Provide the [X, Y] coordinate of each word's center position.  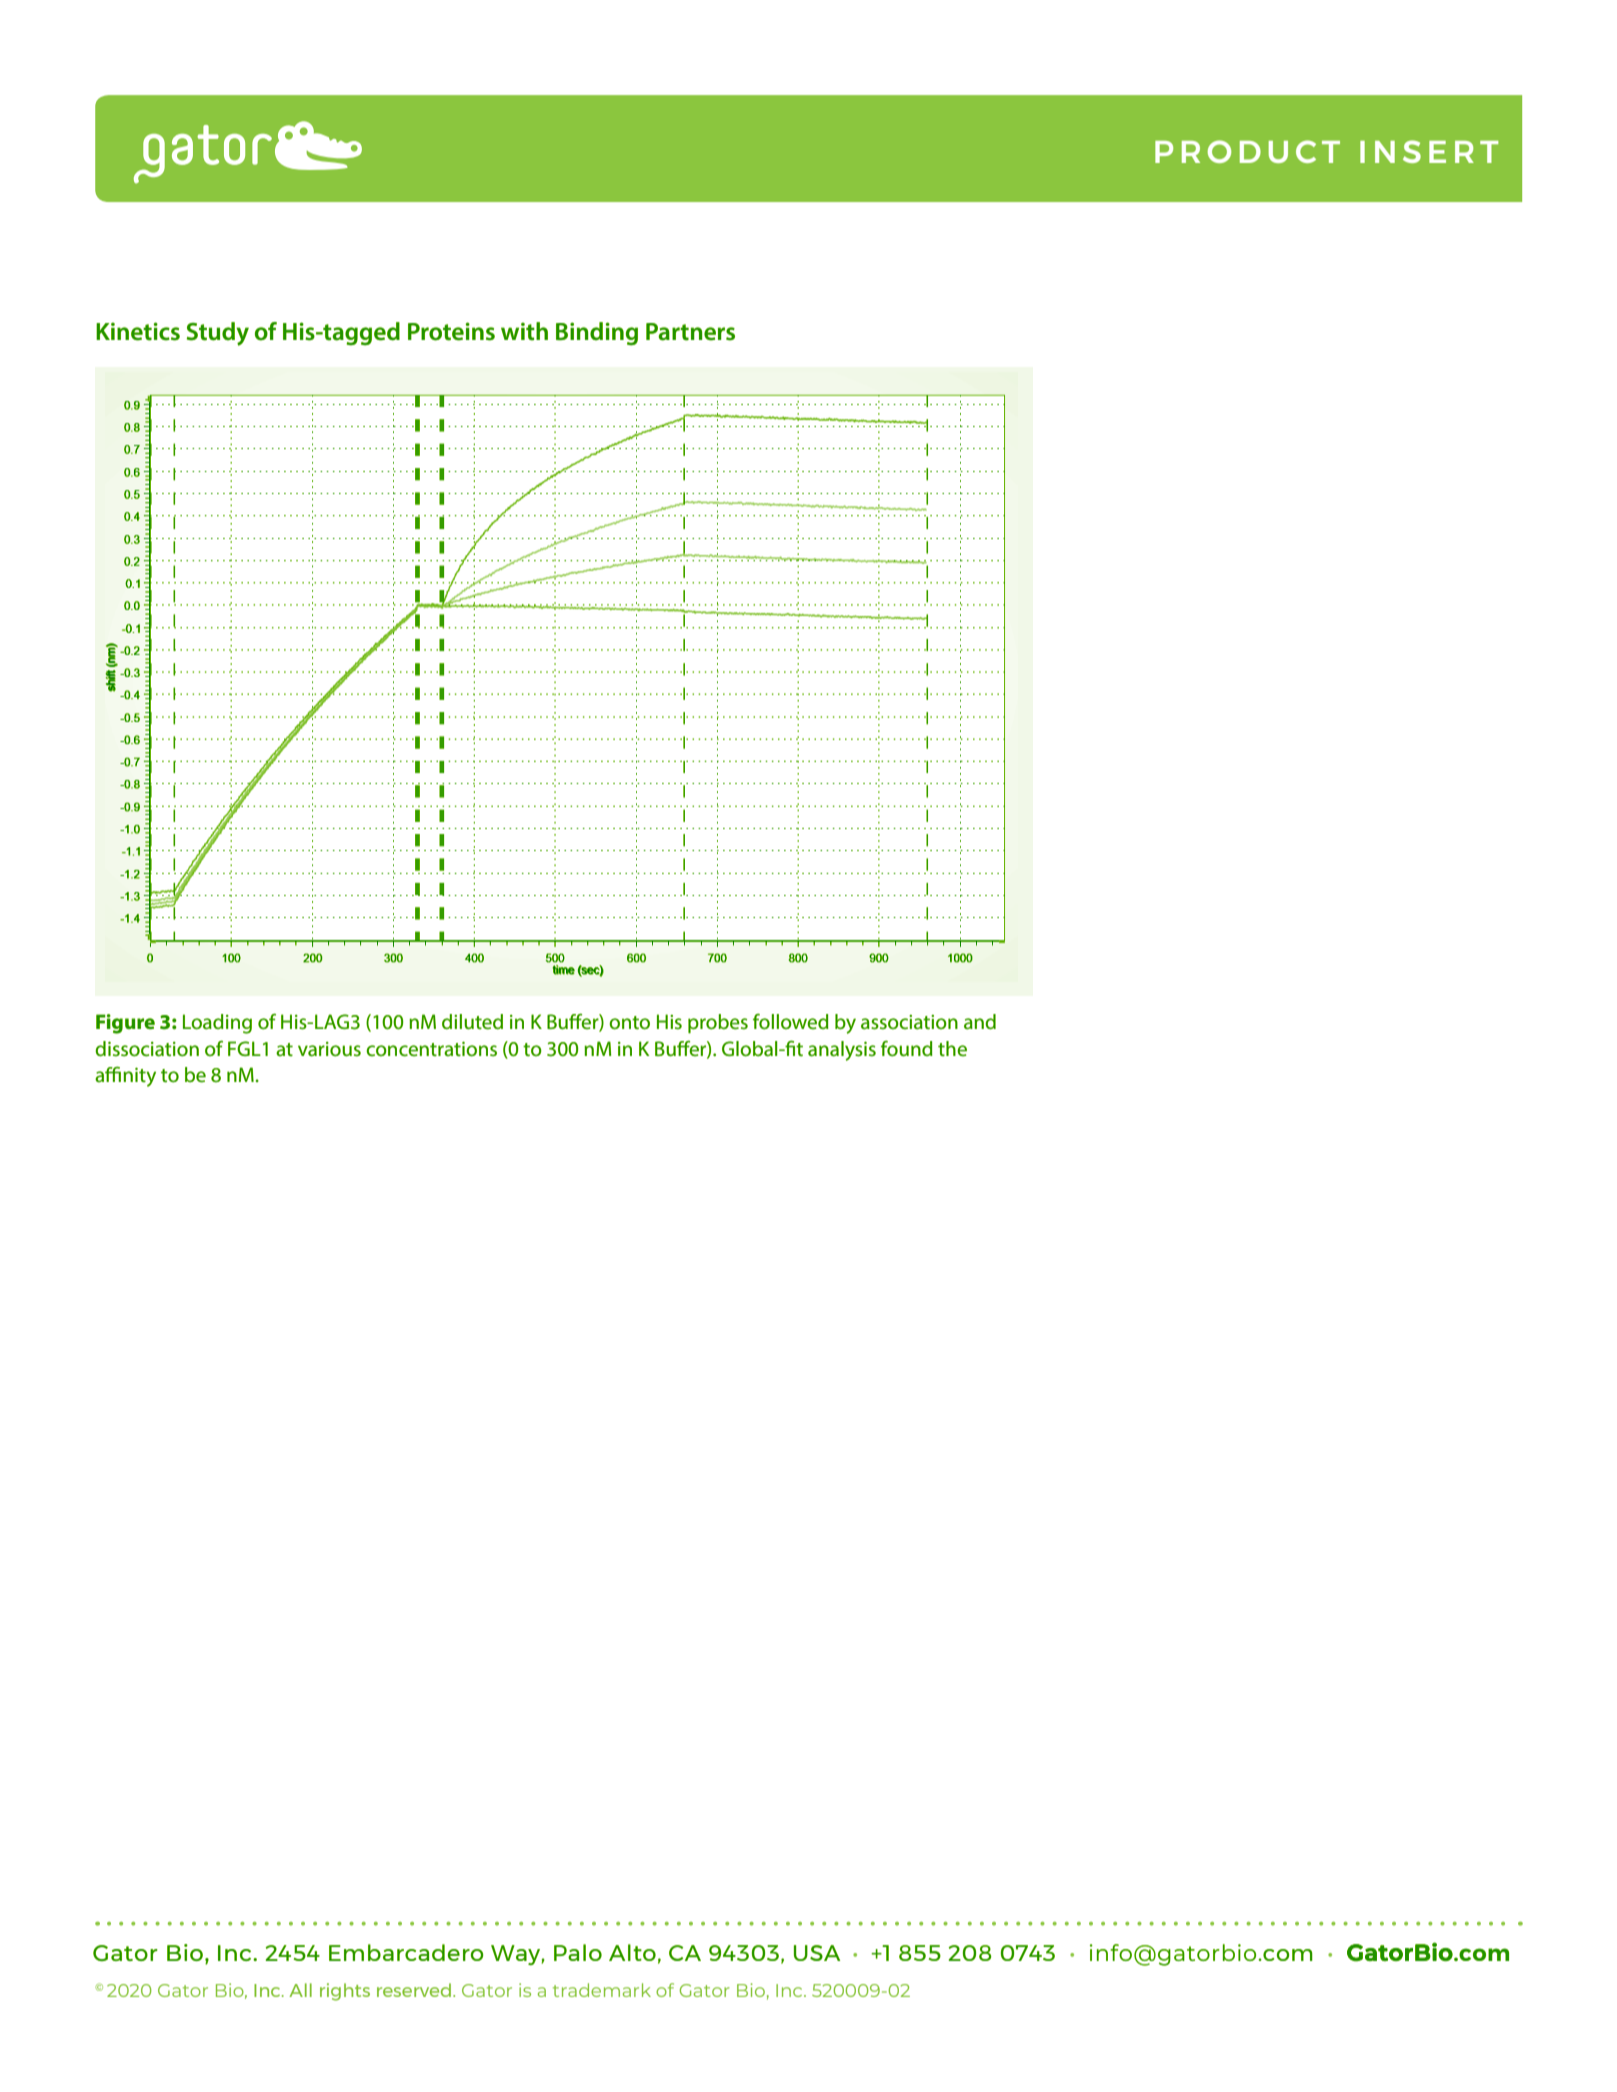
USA [817, 1953]
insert [1429, 151]
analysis [842, 1051]
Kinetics [138, 331]
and [980, 1022]
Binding [597, 334]
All [300, 1990]
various [329, 1049]
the [952, 1049]
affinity [125, 1076]
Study [218, 334]
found [907, 1048]
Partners [690, 332]
